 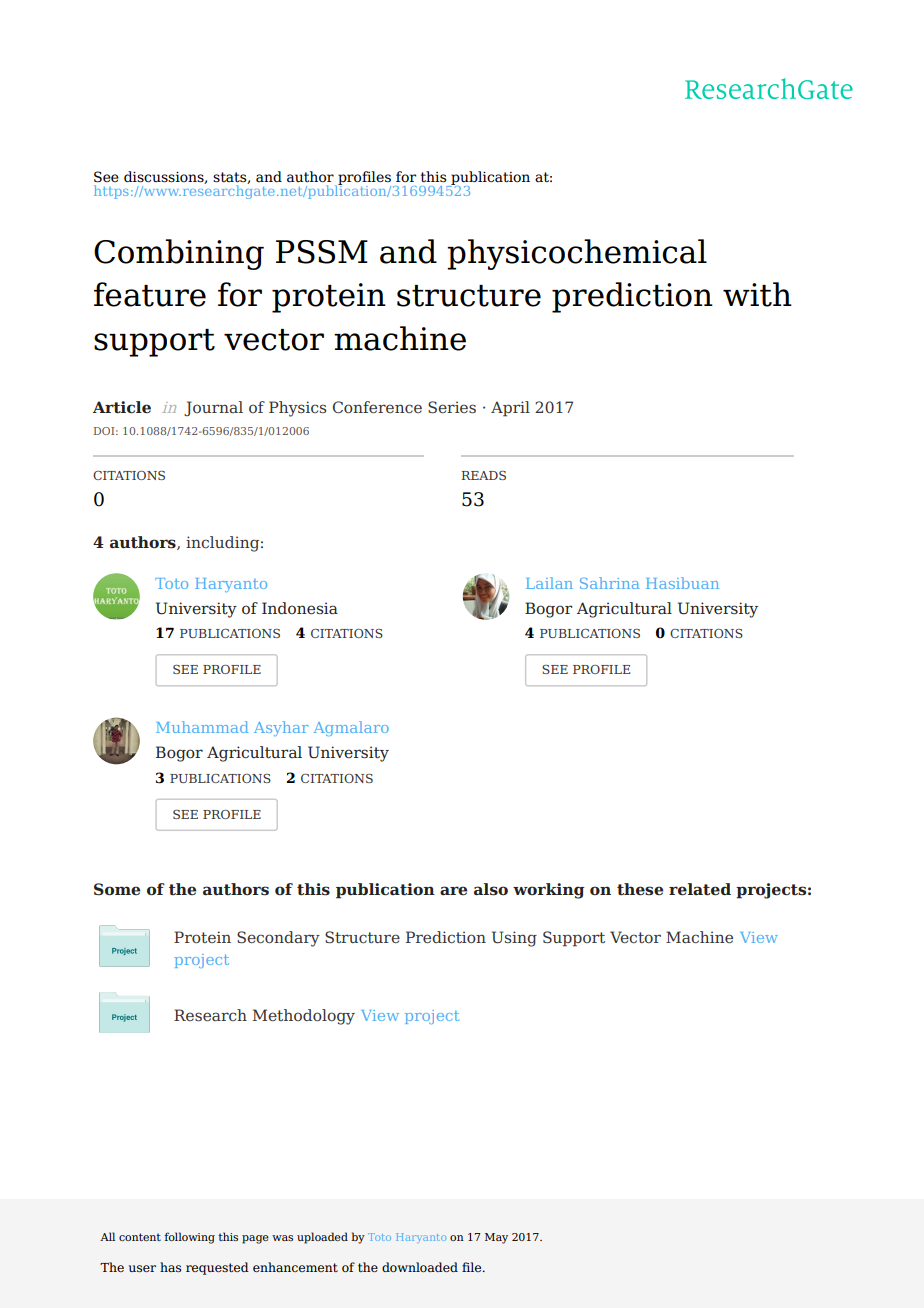 What do you see at coordinates (179, 254) in the screenshot?
I see `Combining` at bounding box center [179, 254].
